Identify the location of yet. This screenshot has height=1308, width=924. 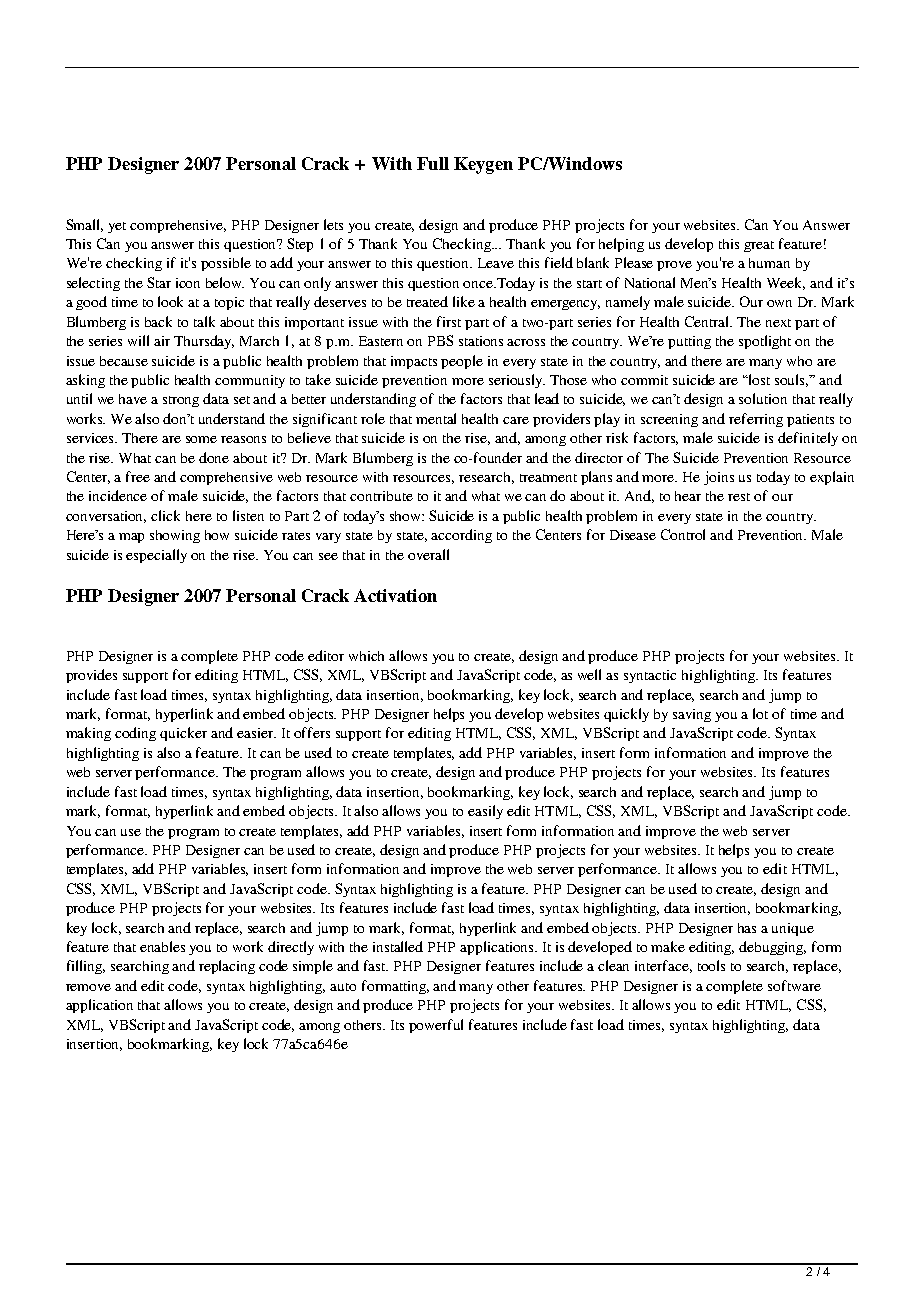
(117, 227).
